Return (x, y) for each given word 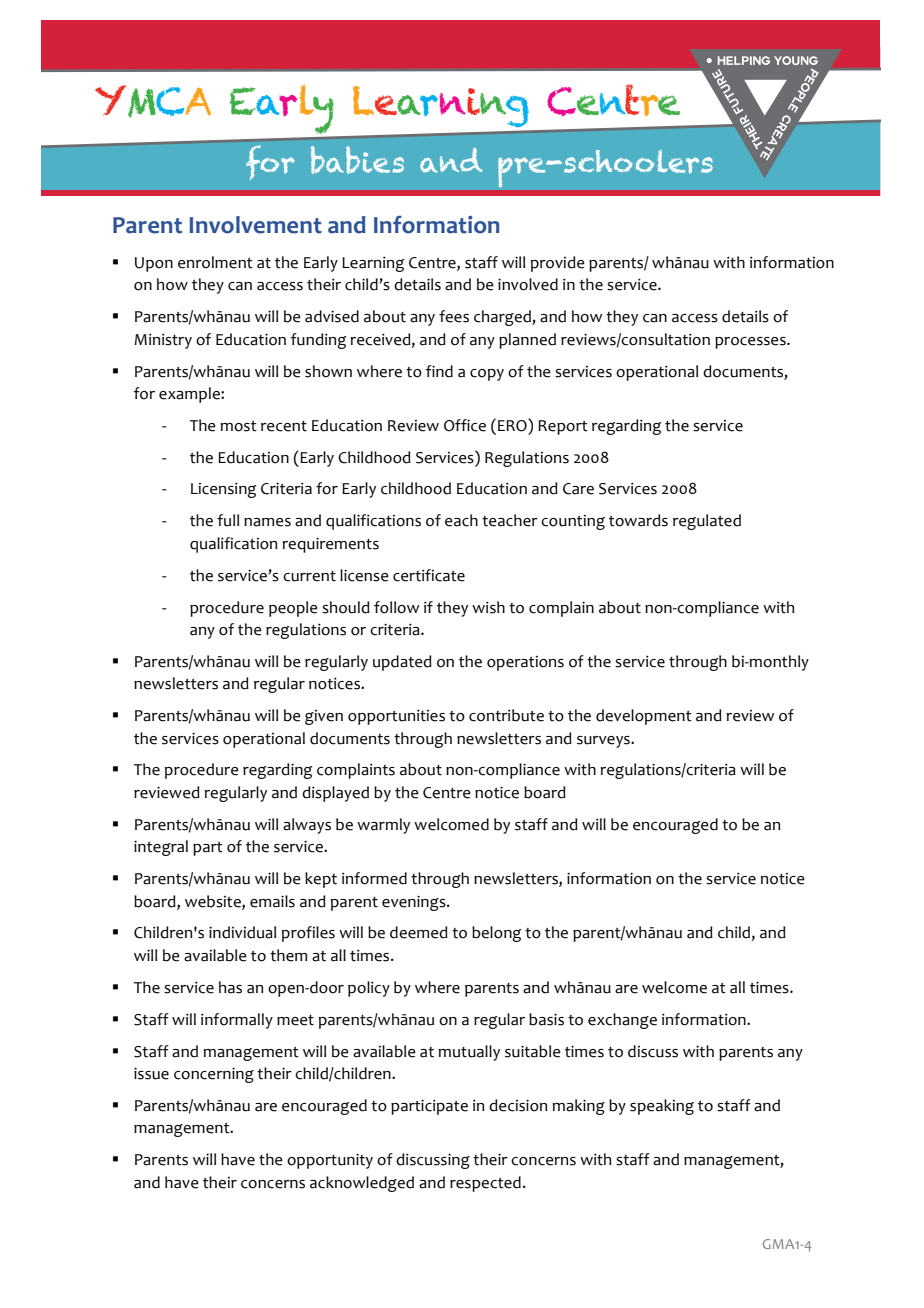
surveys (604, 742)
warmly (383, 826)
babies (357, 160)
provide (558, 264)
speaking (662, 1107)
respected (485, 1184)
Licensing (223, 490)
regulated (707, 522)
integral (161, 848)
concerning (214, 1075)
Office (465, 425)
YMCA (153, 101)
